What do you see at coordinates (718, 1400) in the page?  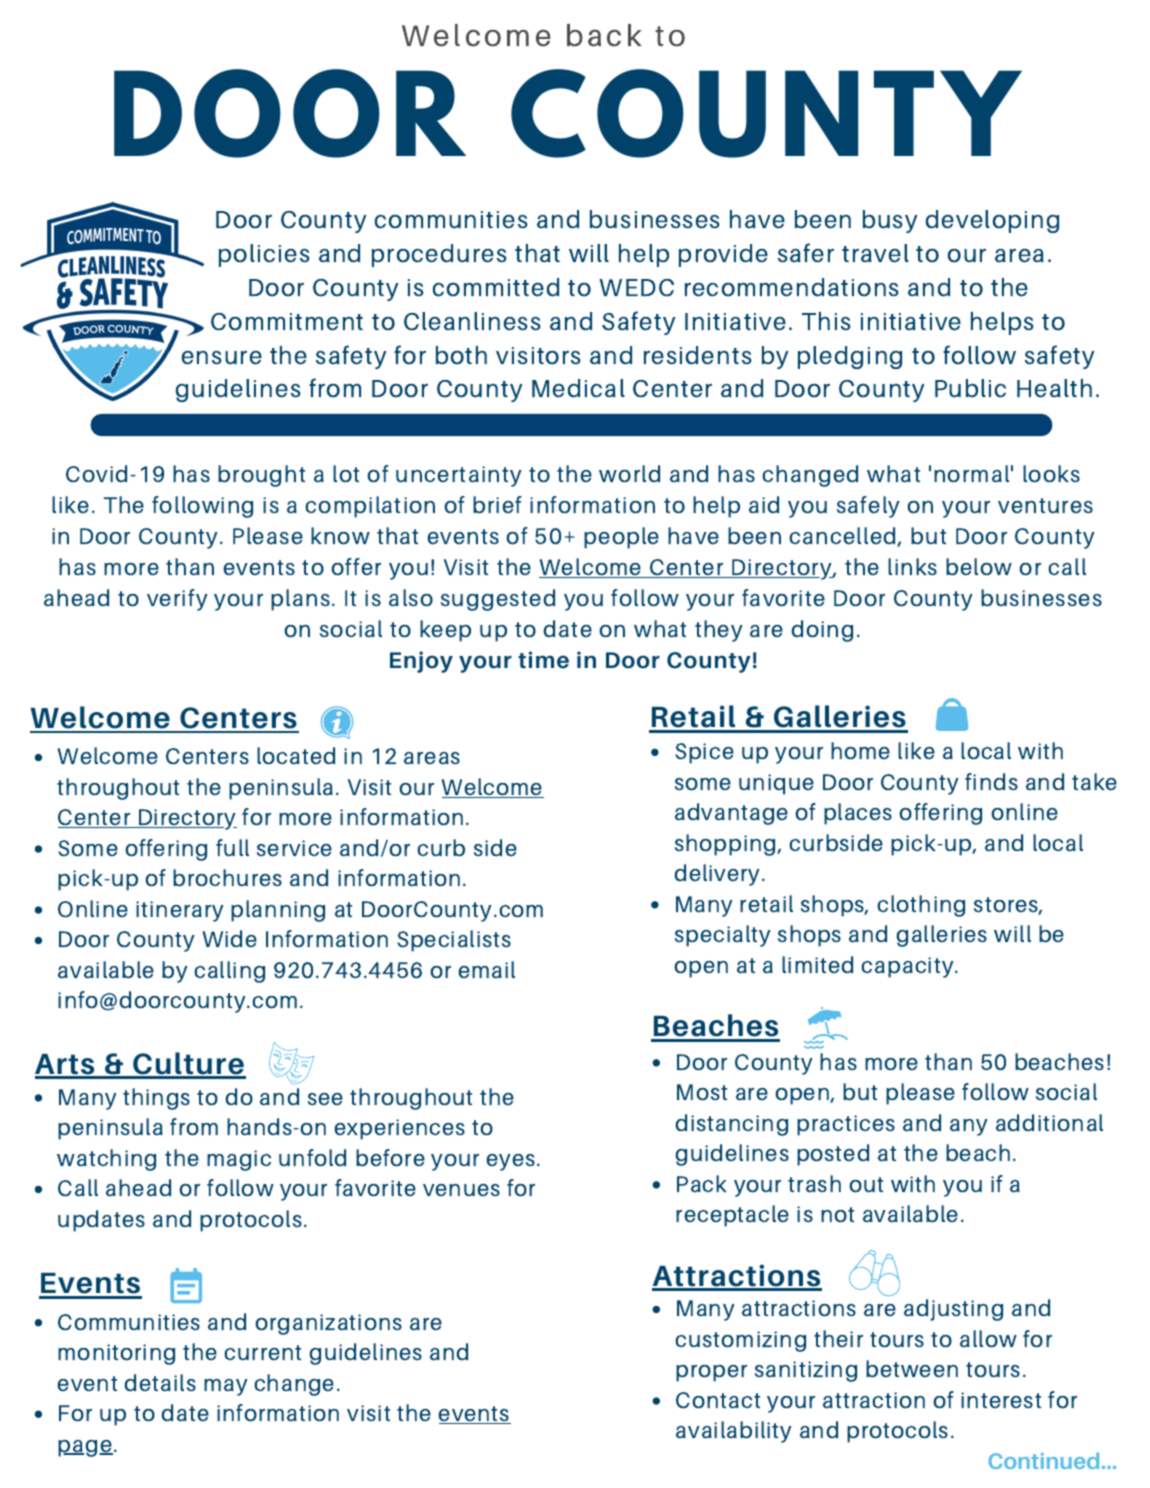 I see `Contact` at bounding box center [718, 1400].
